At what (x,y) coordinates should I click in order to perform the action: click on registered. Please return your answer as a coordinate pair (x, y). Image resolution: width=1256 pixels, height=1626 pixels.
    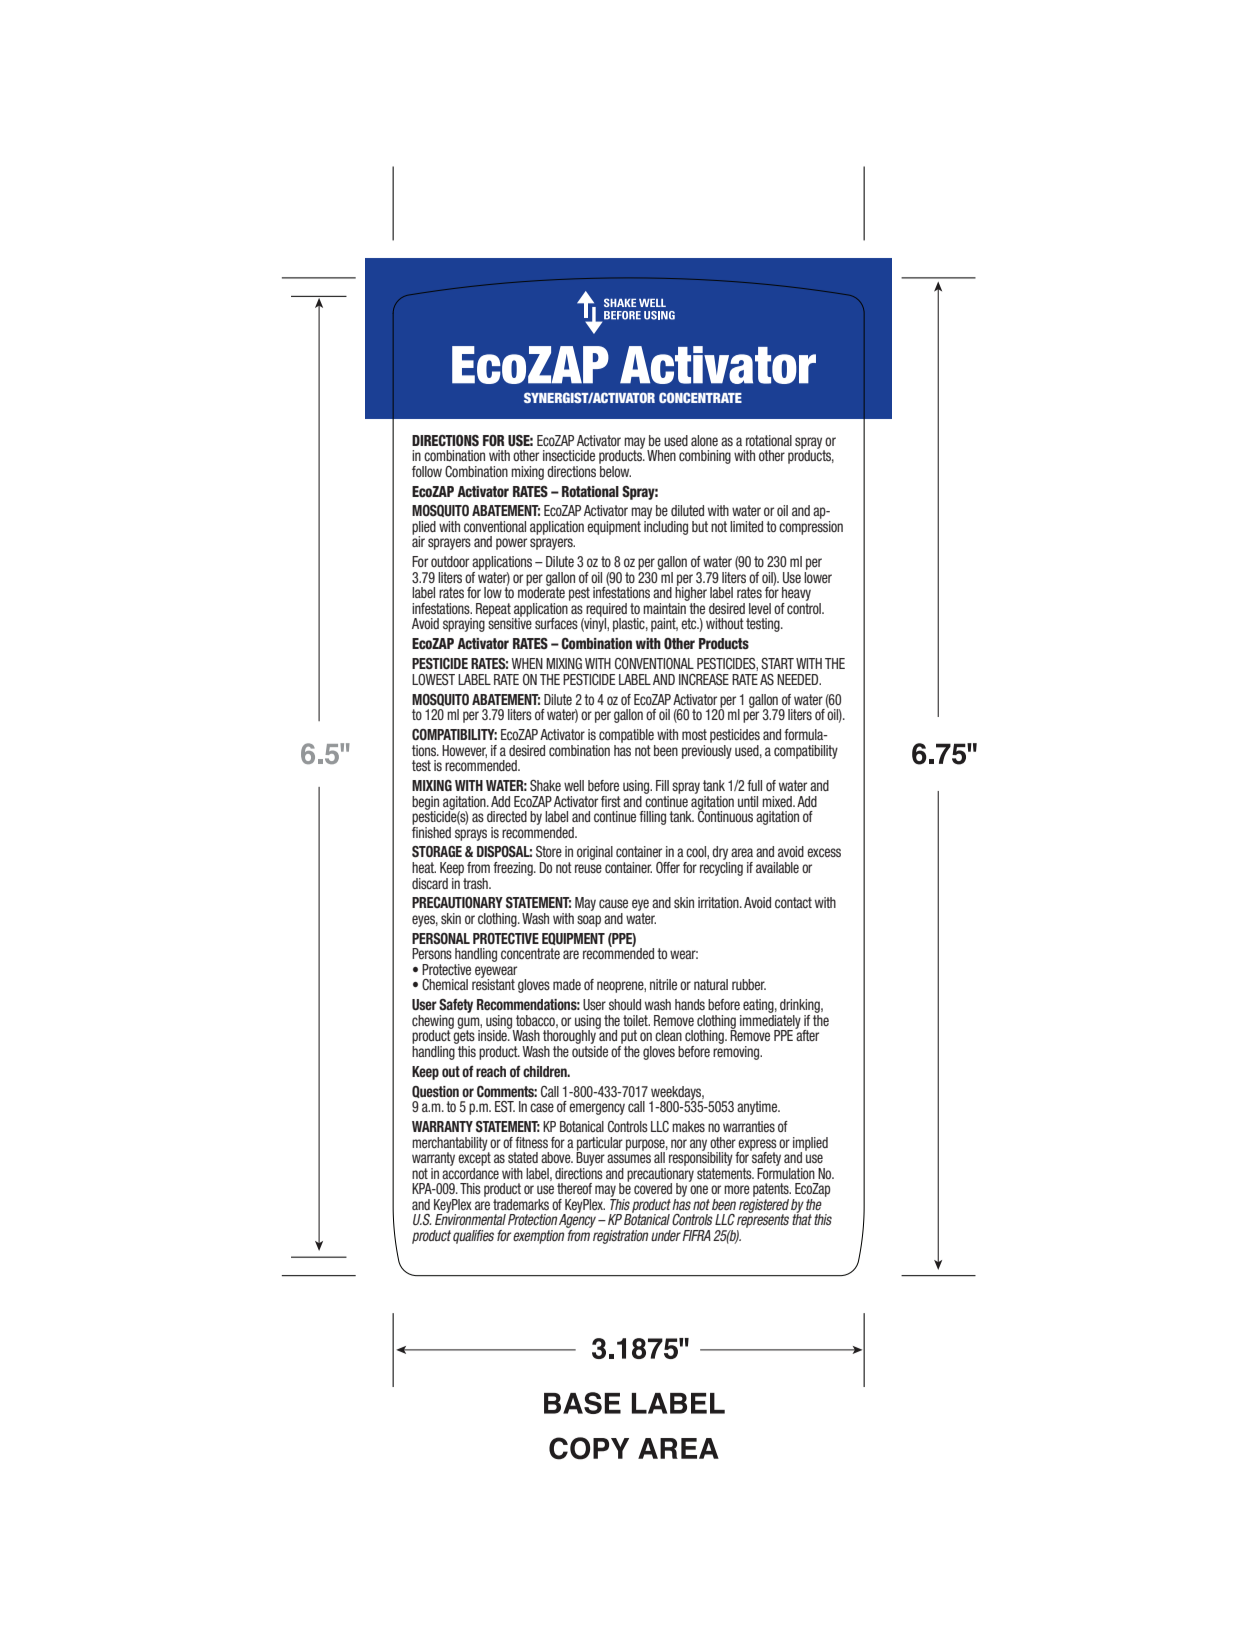
    Looking at the image, I should click on (764, 1205).
